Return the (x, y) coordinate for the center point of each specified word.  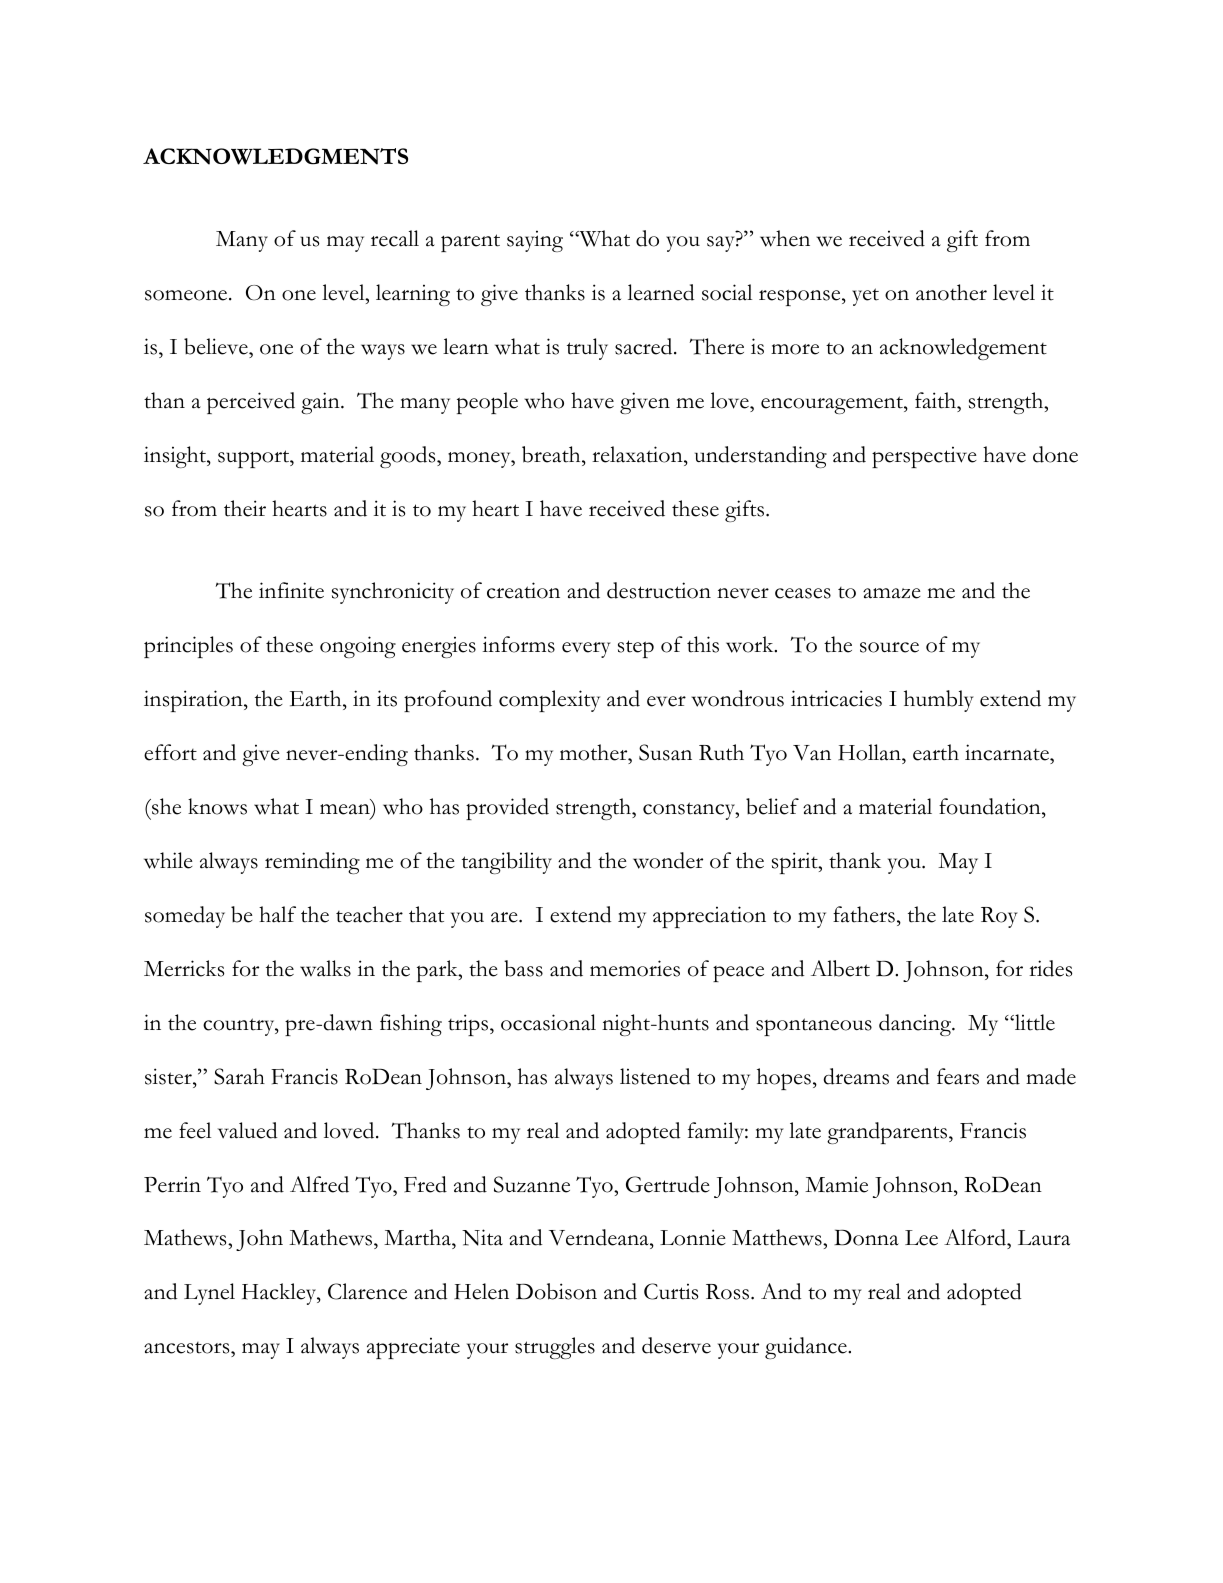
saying (535, 241)
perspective (924, 457)
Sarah (239, 1076)
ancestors (188, 1349)
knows (217, 806)
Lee (921, 1238)
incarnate (1008, 752)
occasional (548, 1022)
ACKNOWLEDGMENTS (275, 156)
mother (595, 752)
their (245, 508)
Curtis (671, 1291)
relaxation (638, 454)
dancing (916, 1025)
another (951, 292)
